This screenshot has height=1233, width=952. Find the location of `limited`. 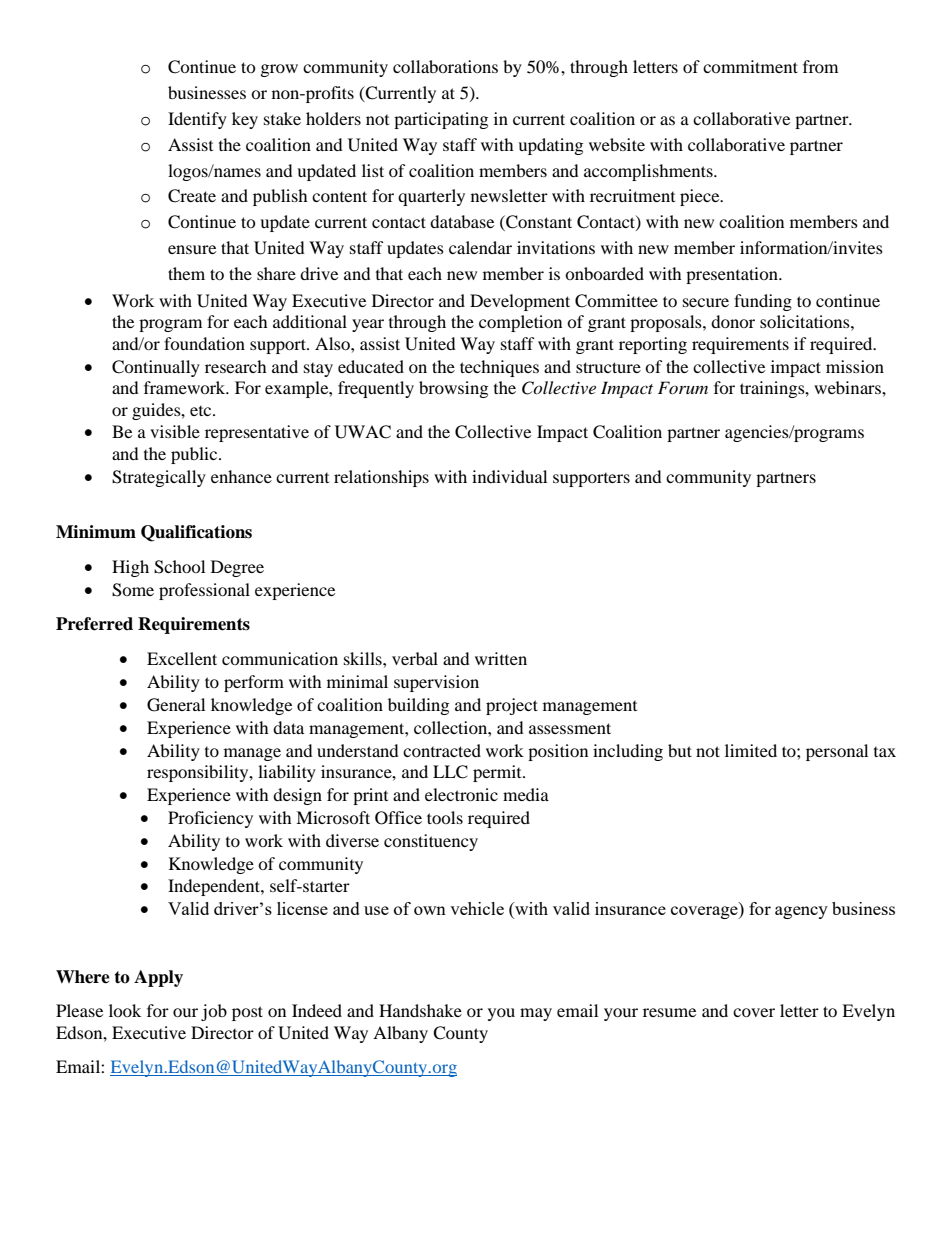

limited is located at coordinates (751, 750).
